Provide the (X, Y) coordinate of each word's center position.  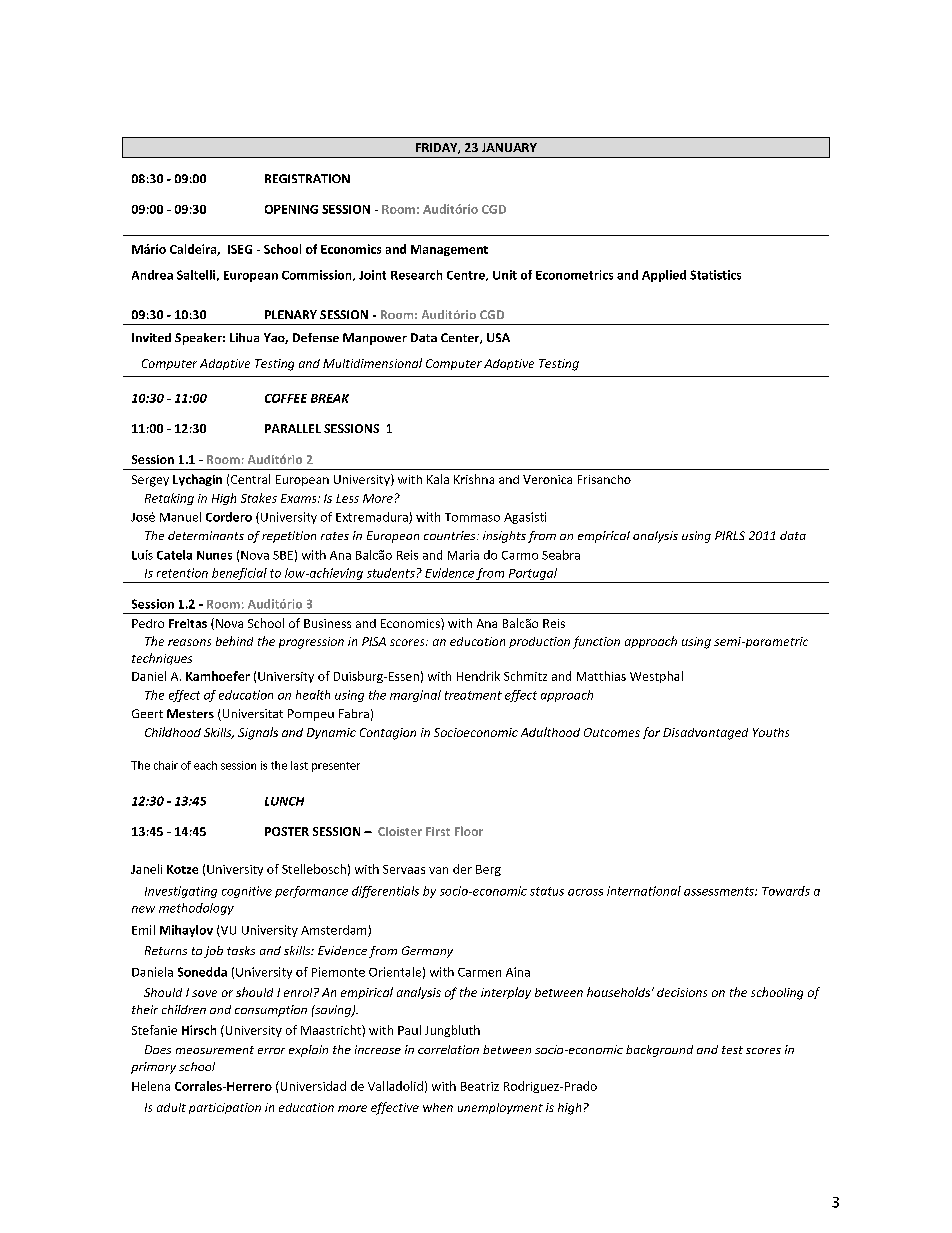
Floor (469, 831)
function (596, 642)
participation (225, 1108)
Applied (664, 276)
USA (498, 337)
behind (234, 641)
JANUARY (509, 147)
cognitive (247, 892)
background (659, 1051)
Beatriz (480, 1086)
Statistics (715, 275)
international (644, 891)
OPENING (291, 209)
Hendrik (478, 676)
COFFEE (286, 398)
